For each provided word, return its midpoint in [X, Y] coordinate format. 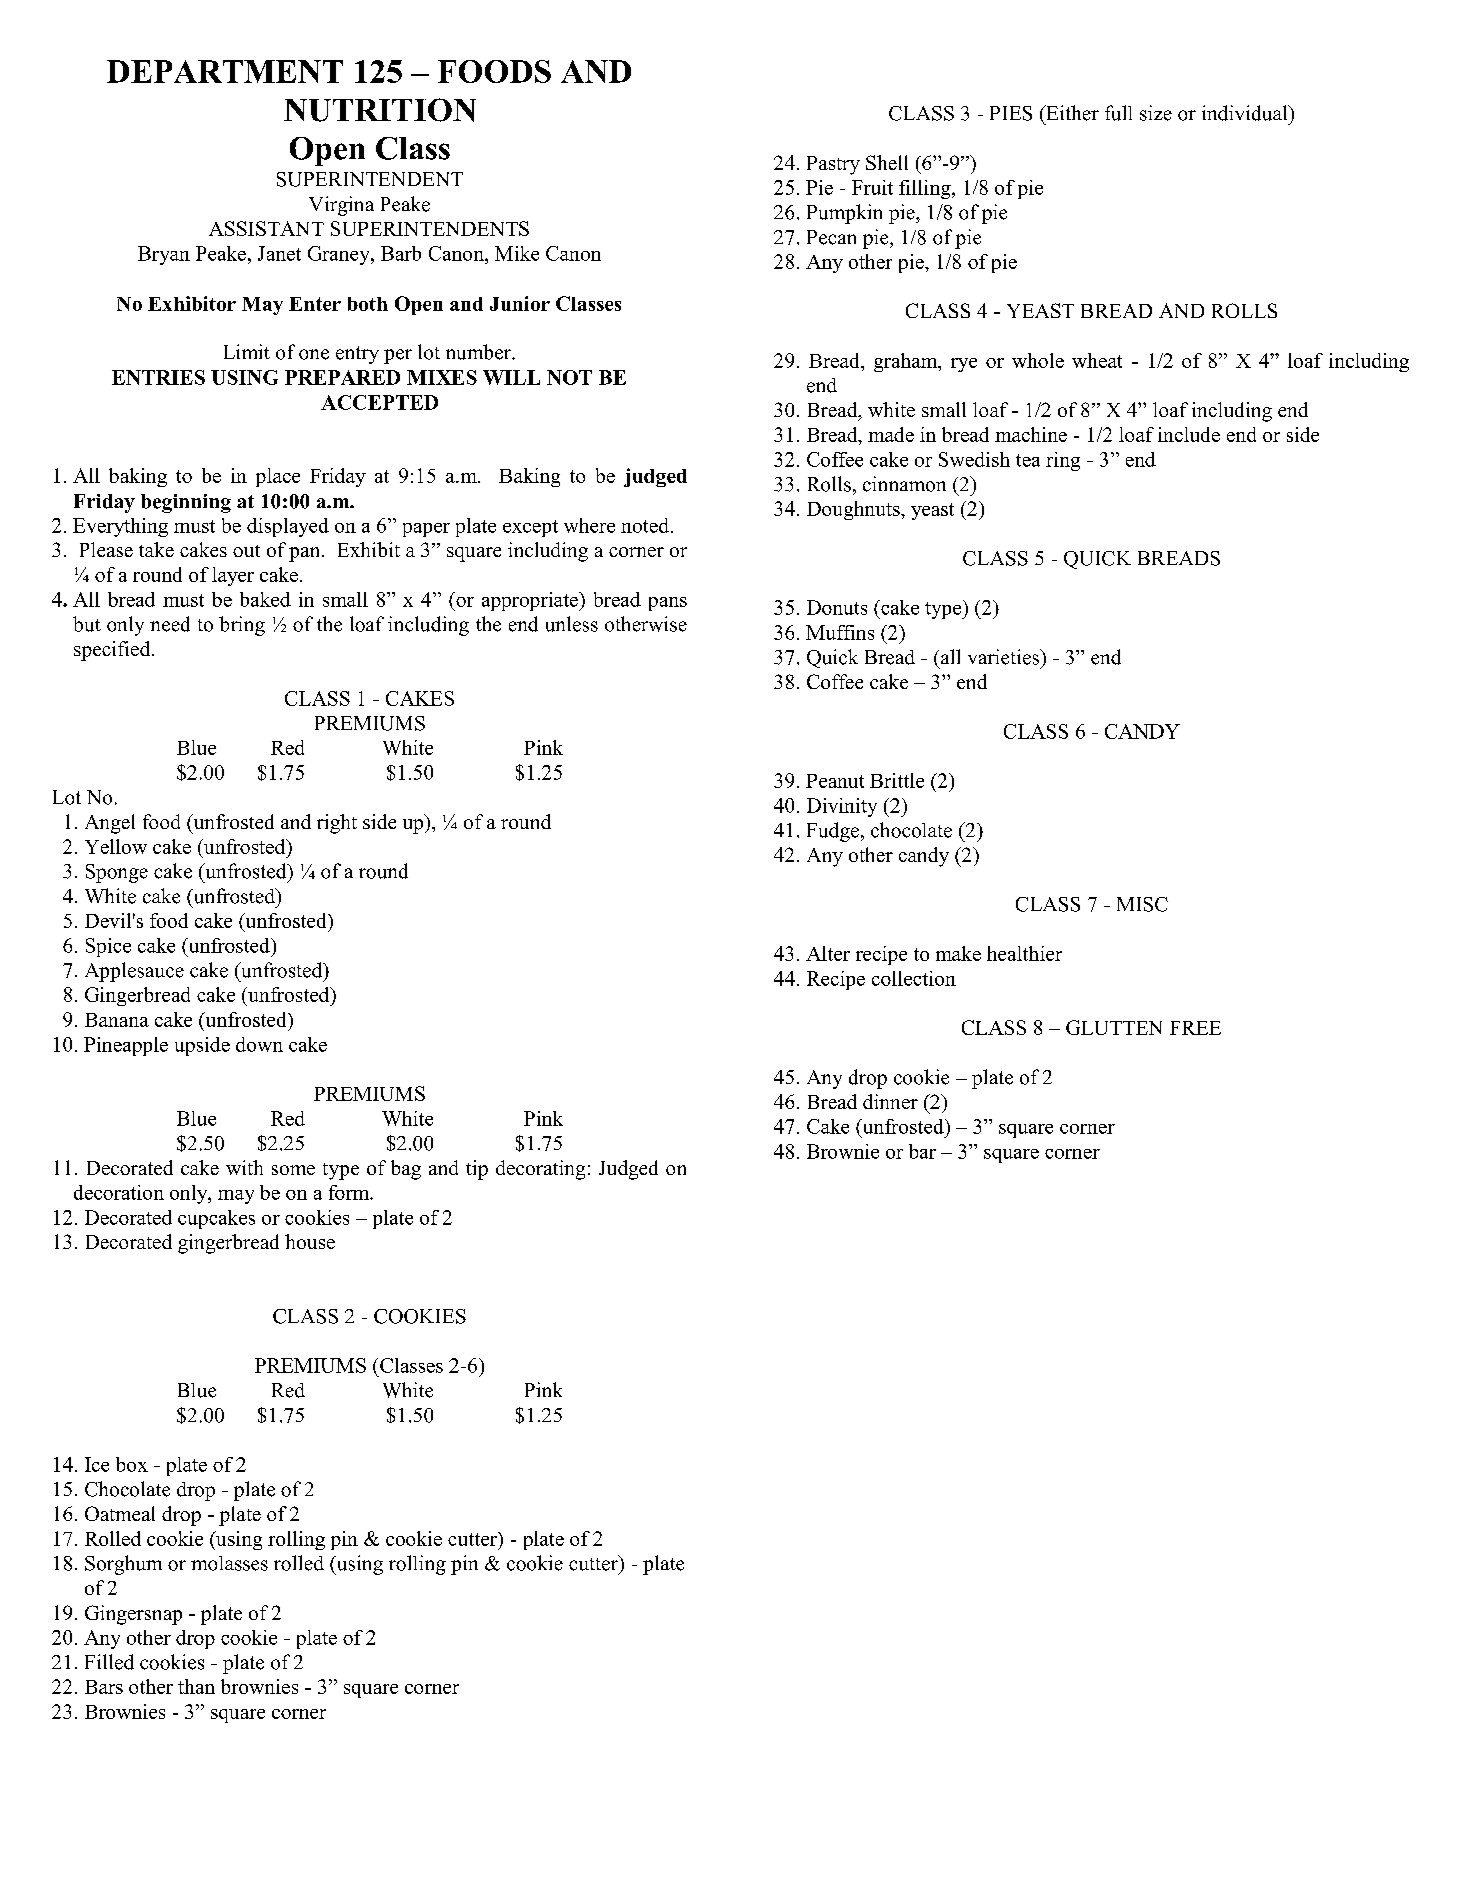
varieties [1005, 657]
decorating [540, 1170]
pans [668, 604]
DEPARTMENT [225, 71]
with [244, 1167]
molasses [229, 1563]
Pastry [833, 165]
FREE [1195, 1028]
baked [265, 599]
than [196, 1686]
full [1118, 113]
